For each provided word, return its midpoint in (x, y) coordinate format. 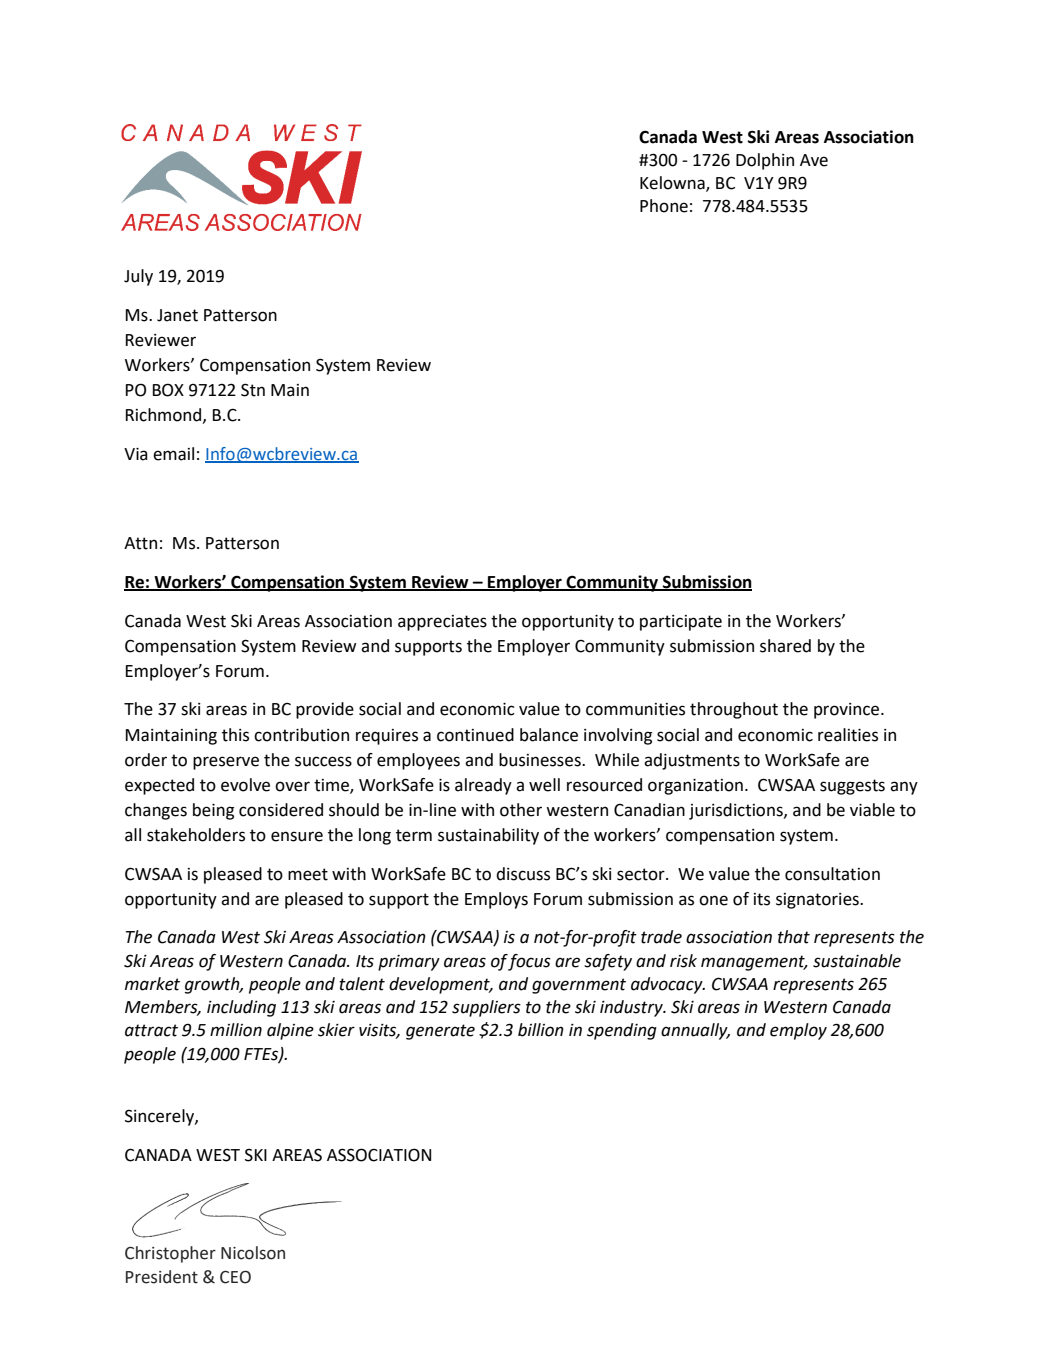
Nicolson (253, 1253)
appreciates (442, 623)
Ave (814, 160)
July (138, 277)
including (241, 1008)
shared (785, 646)
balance (549, 735)
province (848, 711)
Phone (664, 206)
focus (529, 962)
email (173, 454)
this (235, 735)
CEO (235, 1277)
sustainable (857, 961)
